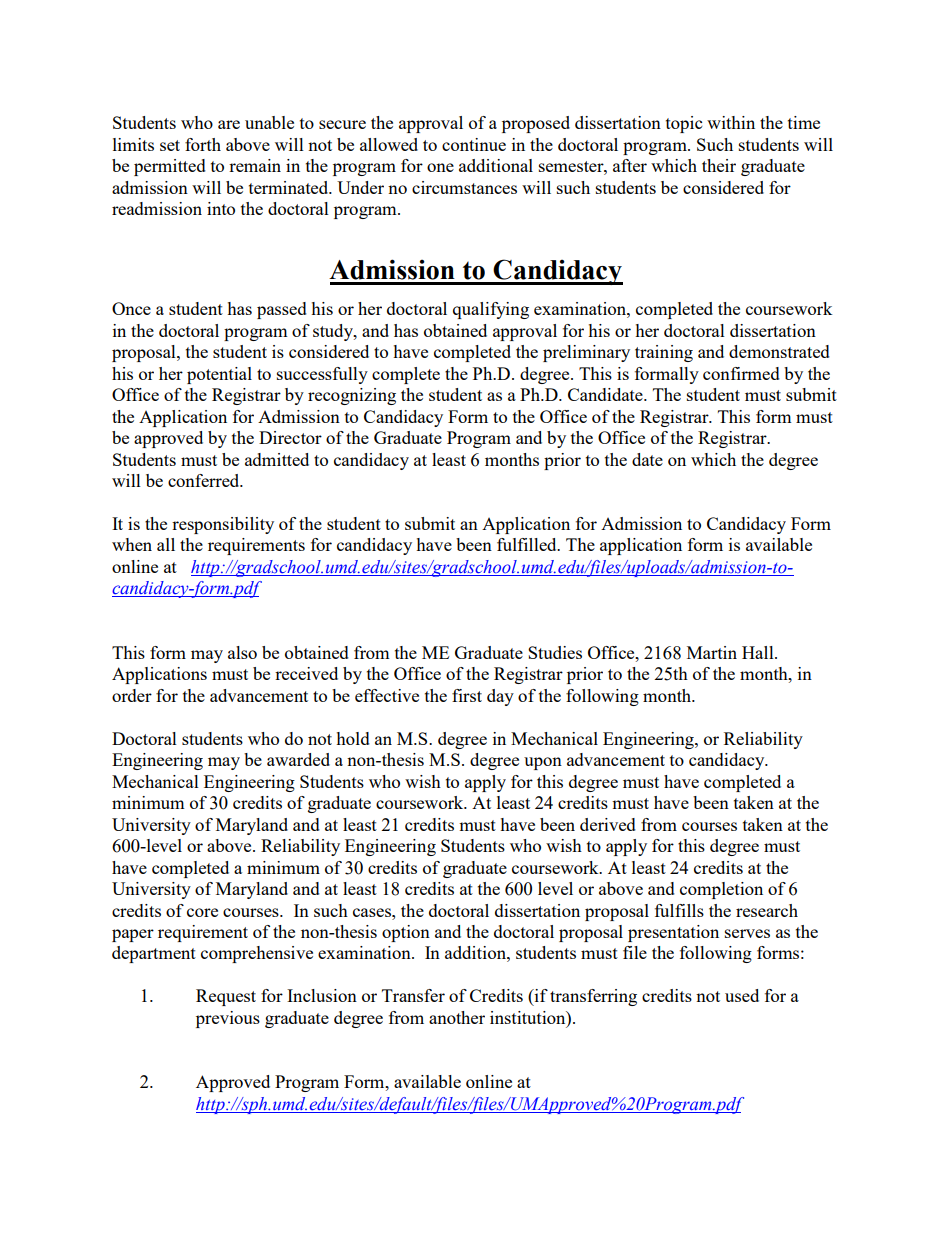  I want to click on awarded, so click(298, 759).
